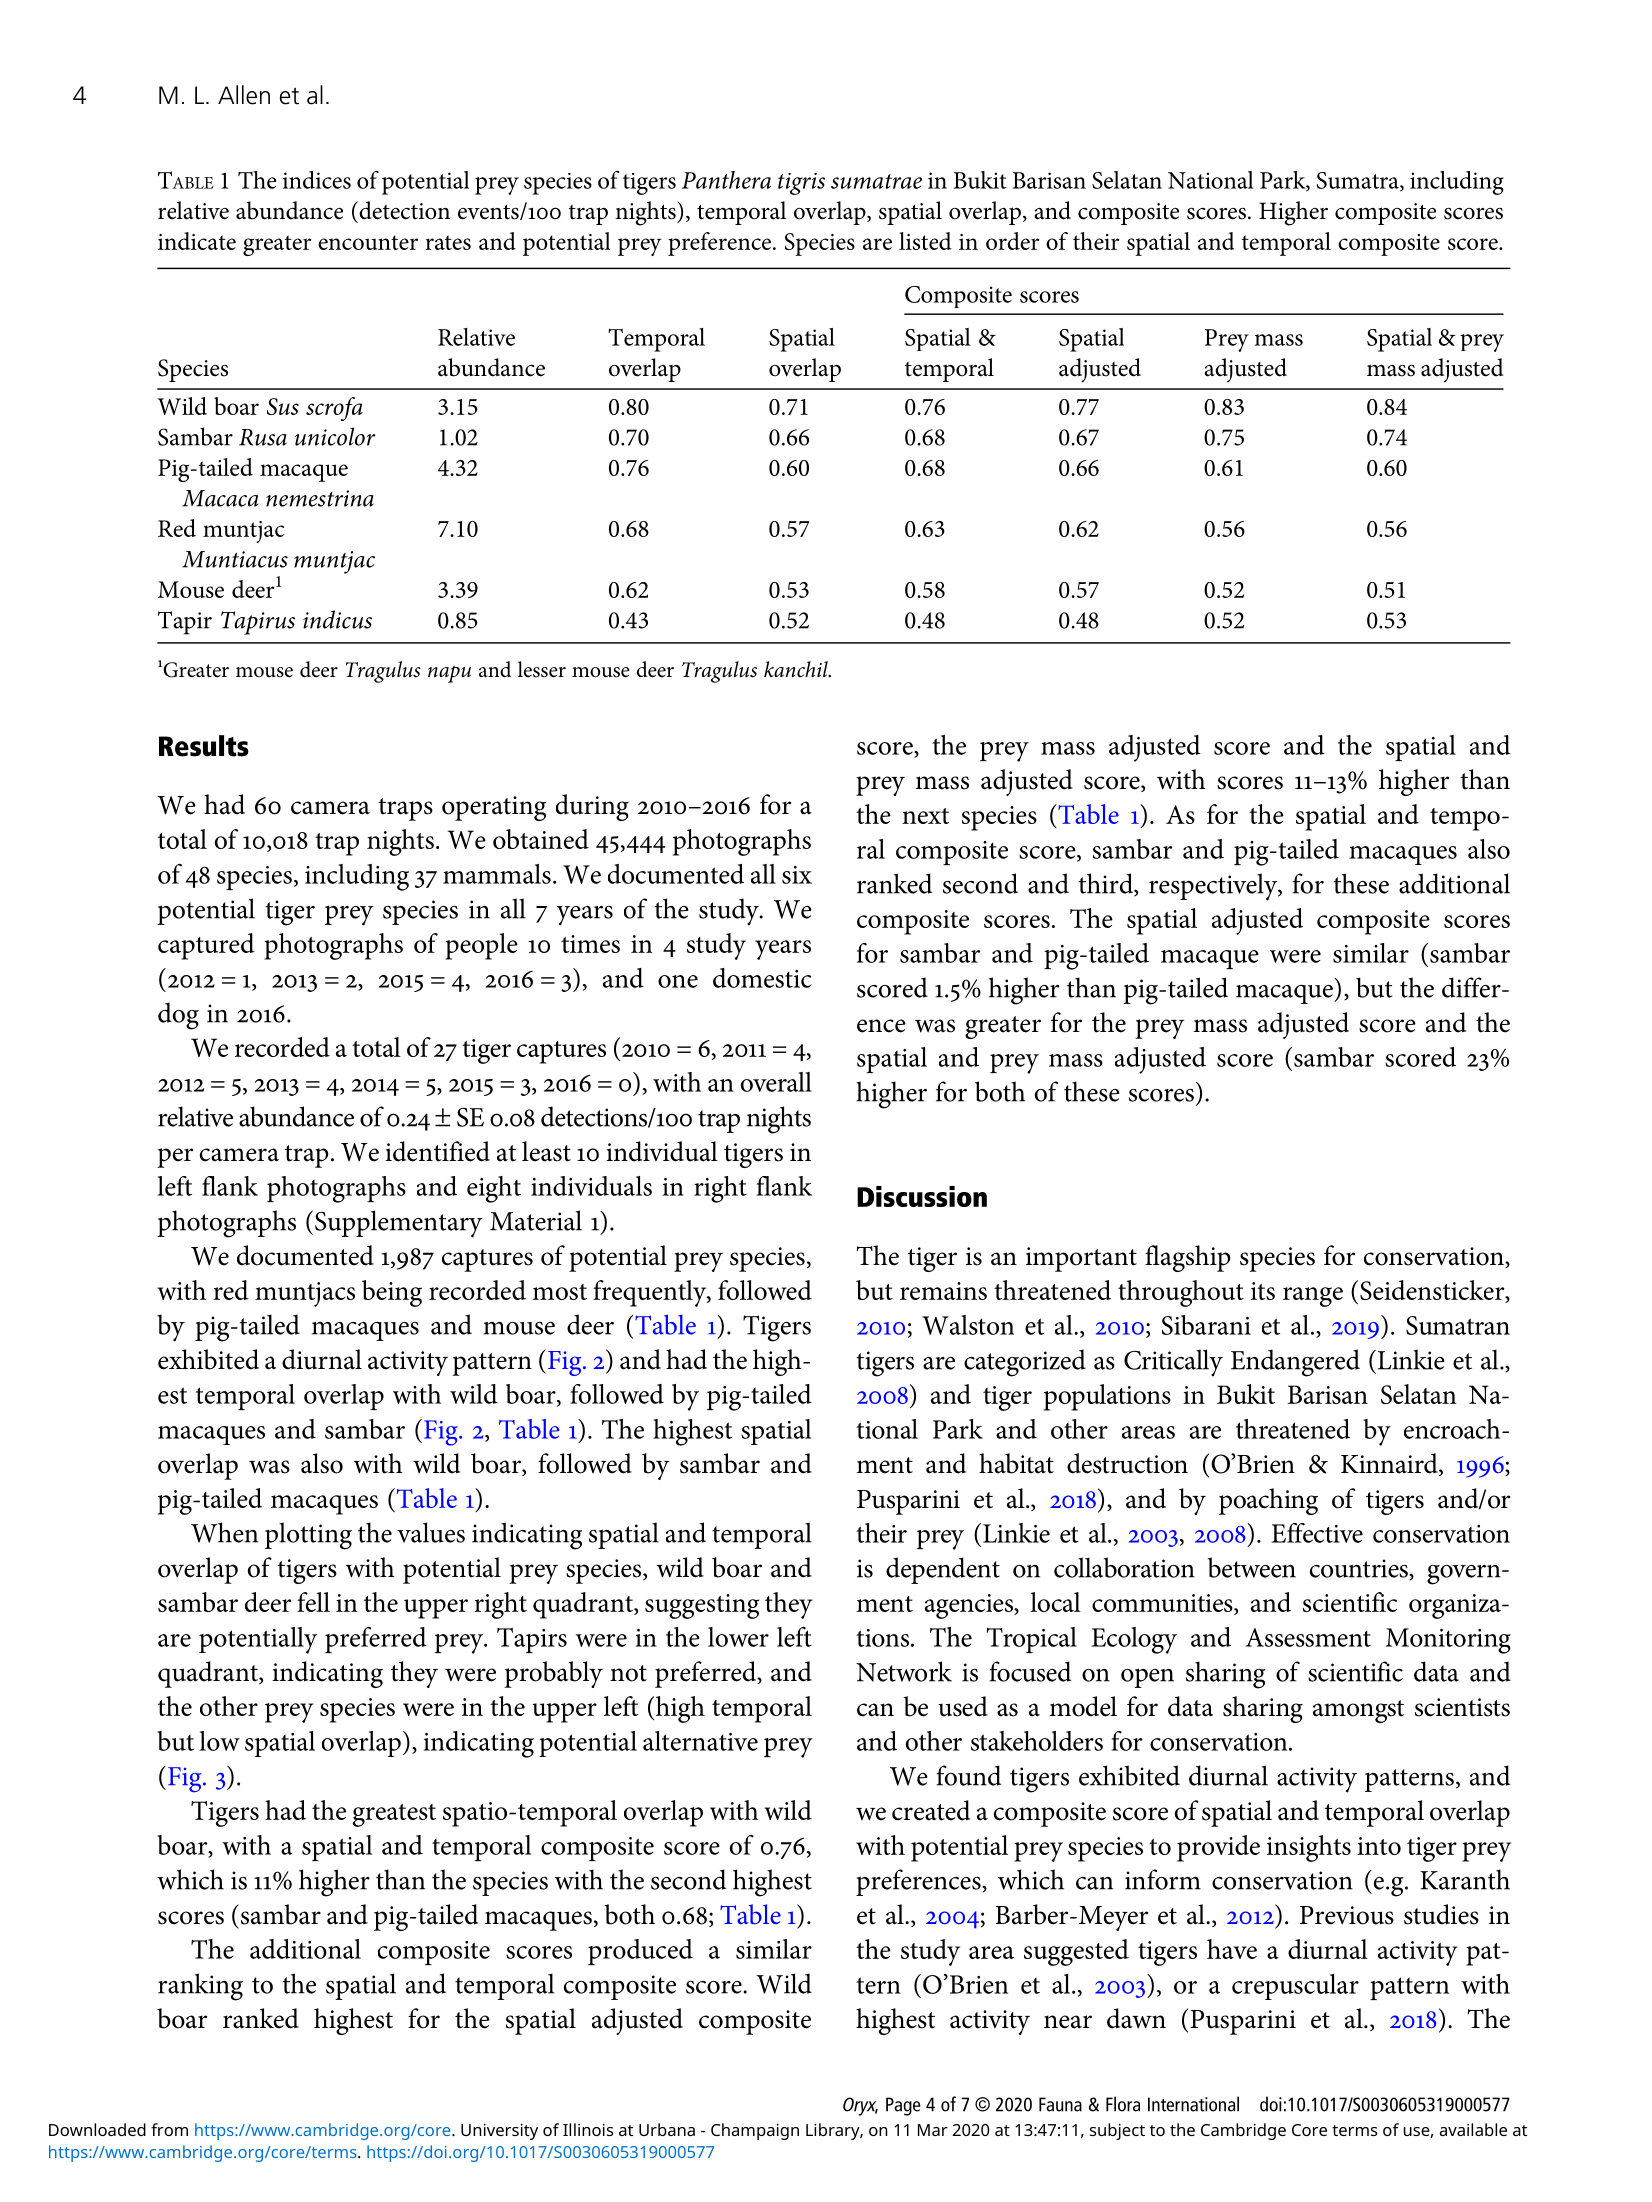 The image size is (1652, 2202). What do you see at coordinates (801, 184) in the image?
I see `tigris` at bounding box center [801, 184].
